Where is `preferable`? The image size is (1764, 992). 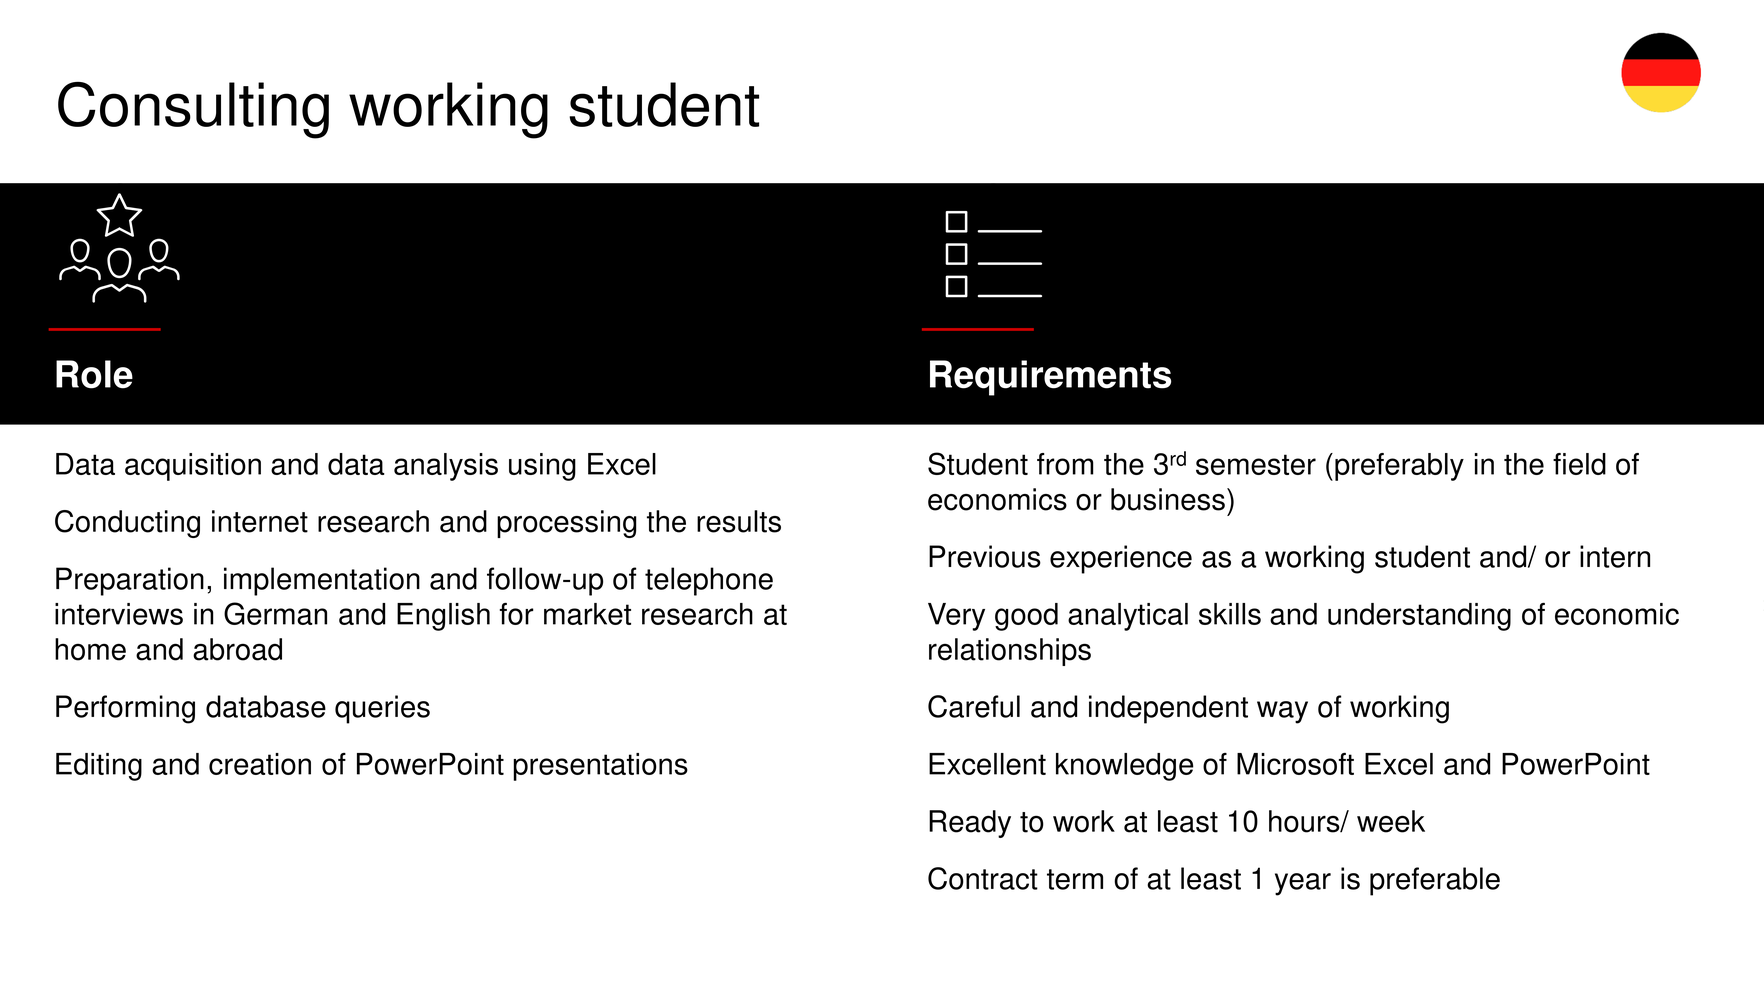
preferable is located at coordinates (1435, 881).
